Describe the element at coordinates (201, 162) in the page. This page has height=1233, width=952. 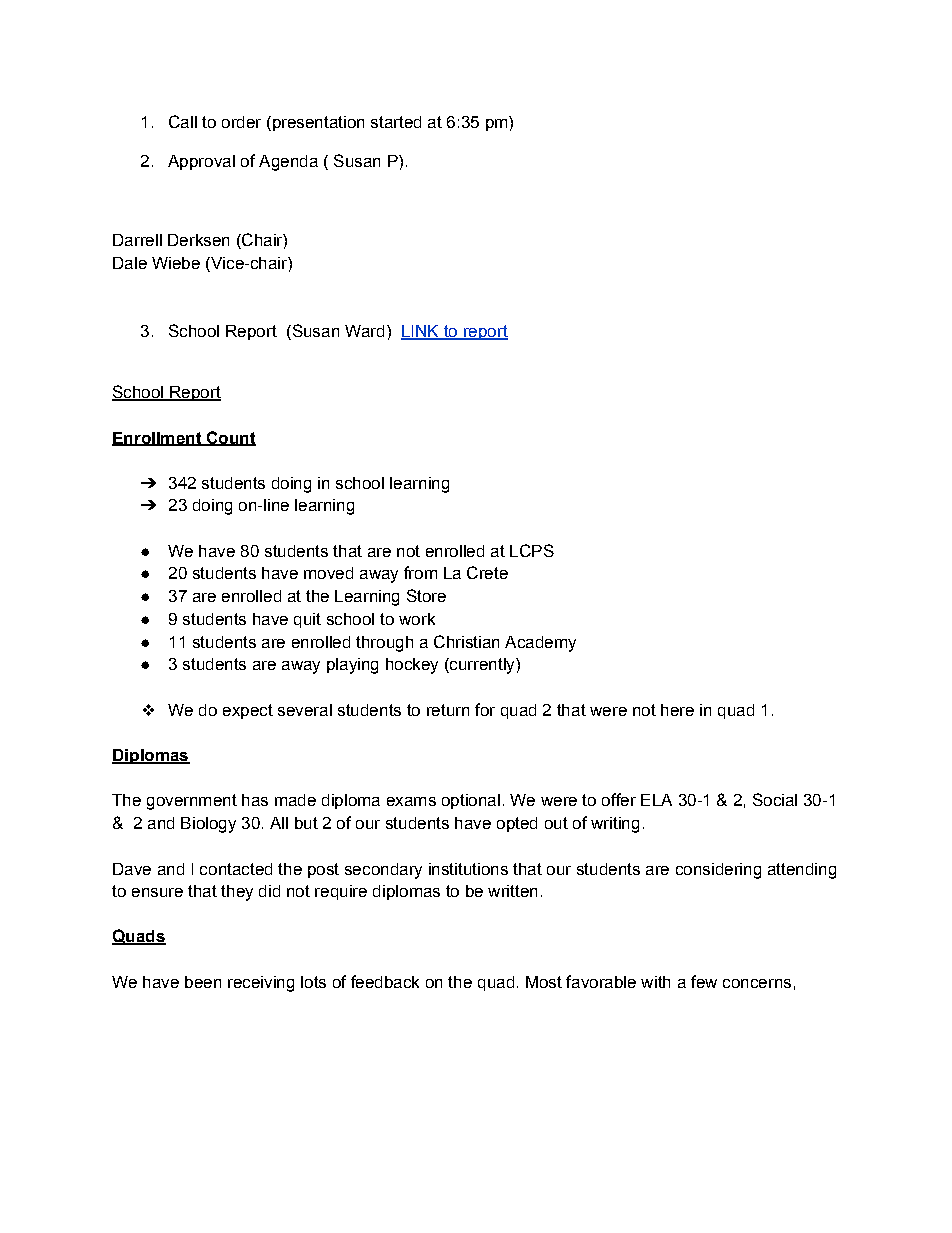
I see `Approval` at that location.
